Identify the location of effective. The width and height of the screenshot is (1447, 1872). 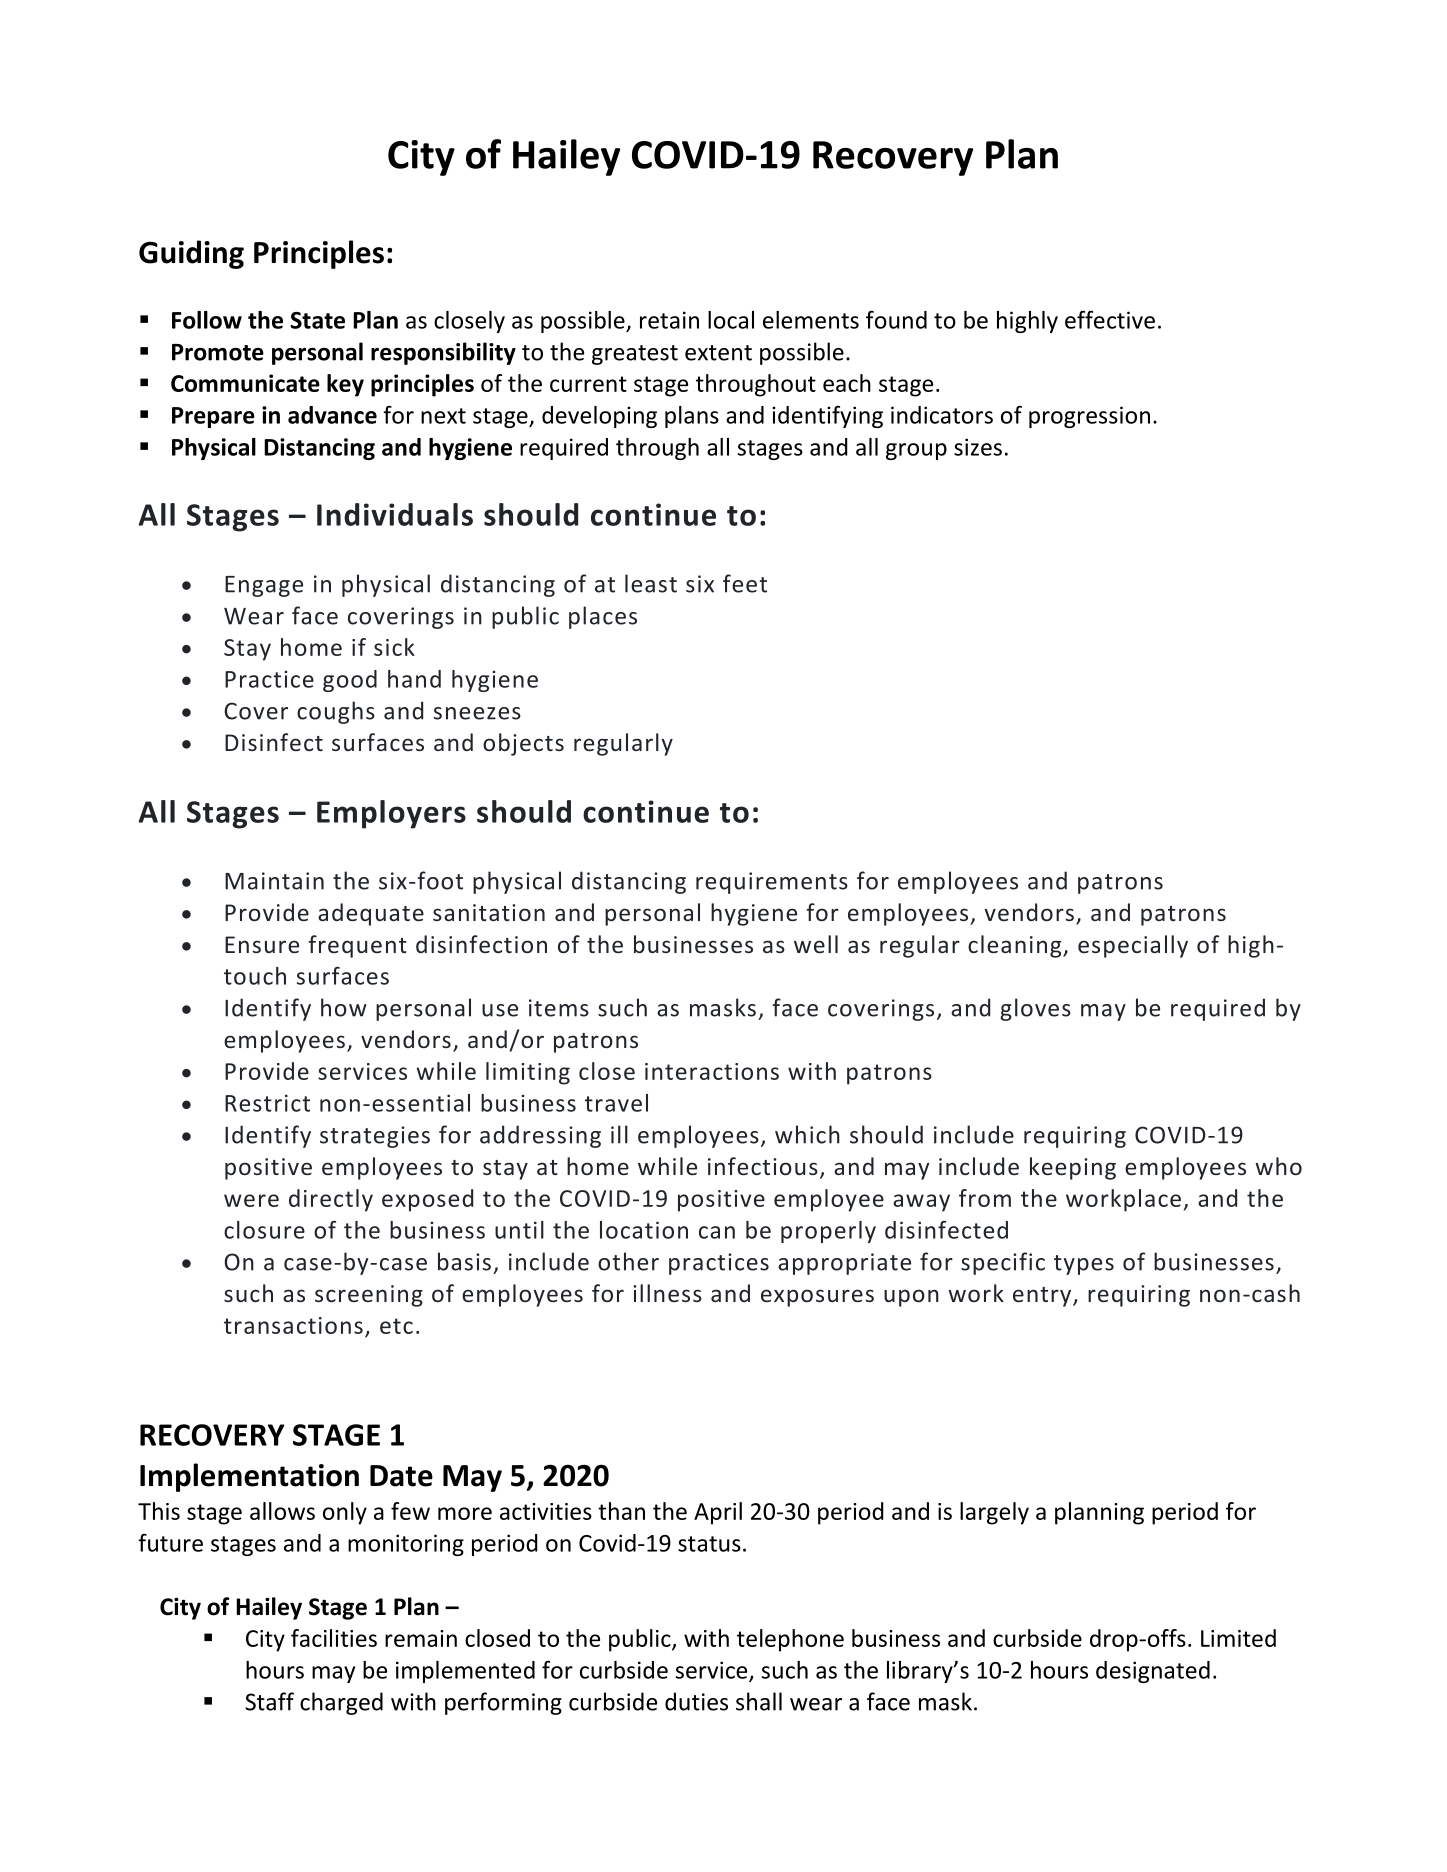
(1110, 319).
